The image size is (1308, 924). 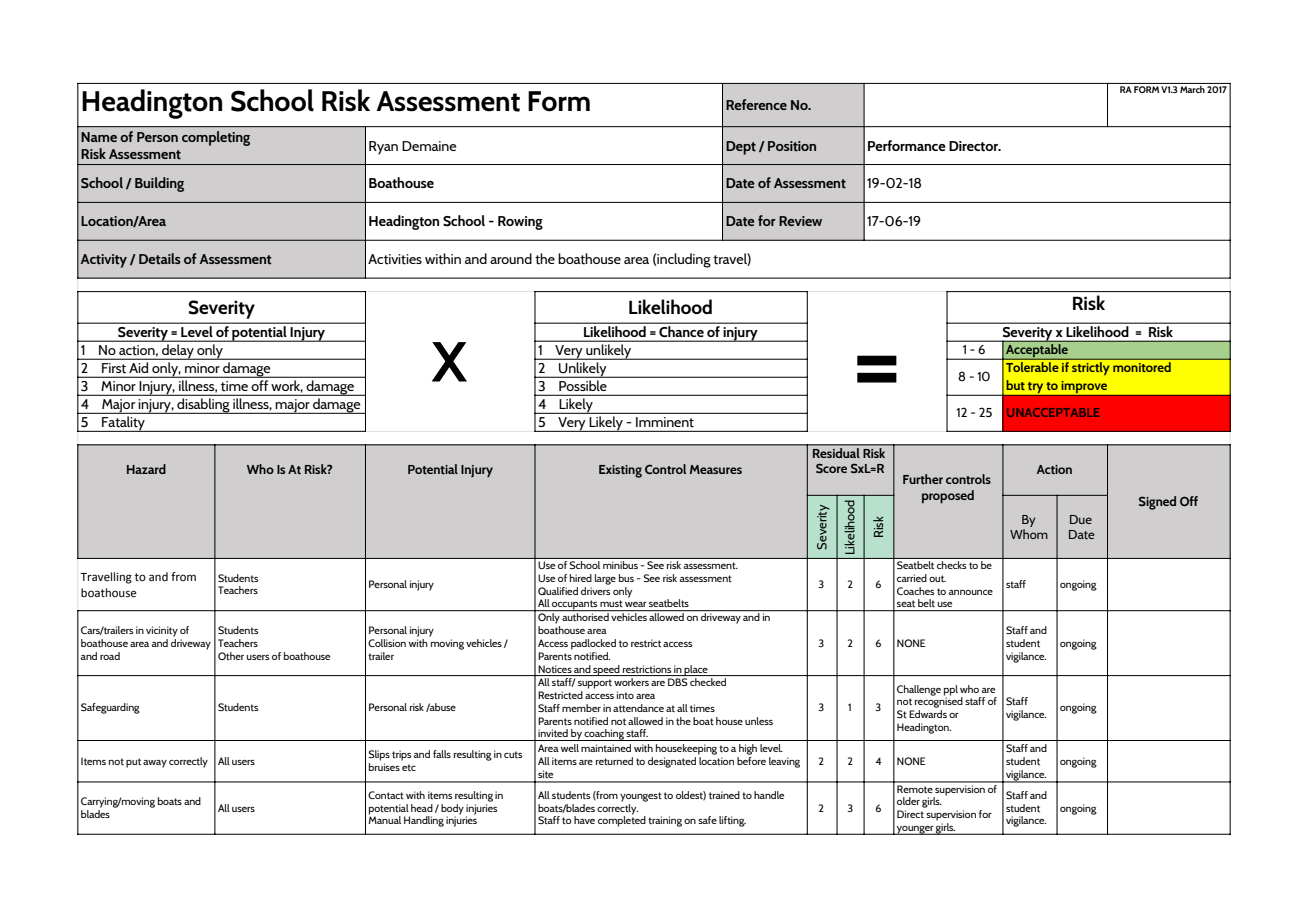 I want to click on around, so click(x=511, y=258).
